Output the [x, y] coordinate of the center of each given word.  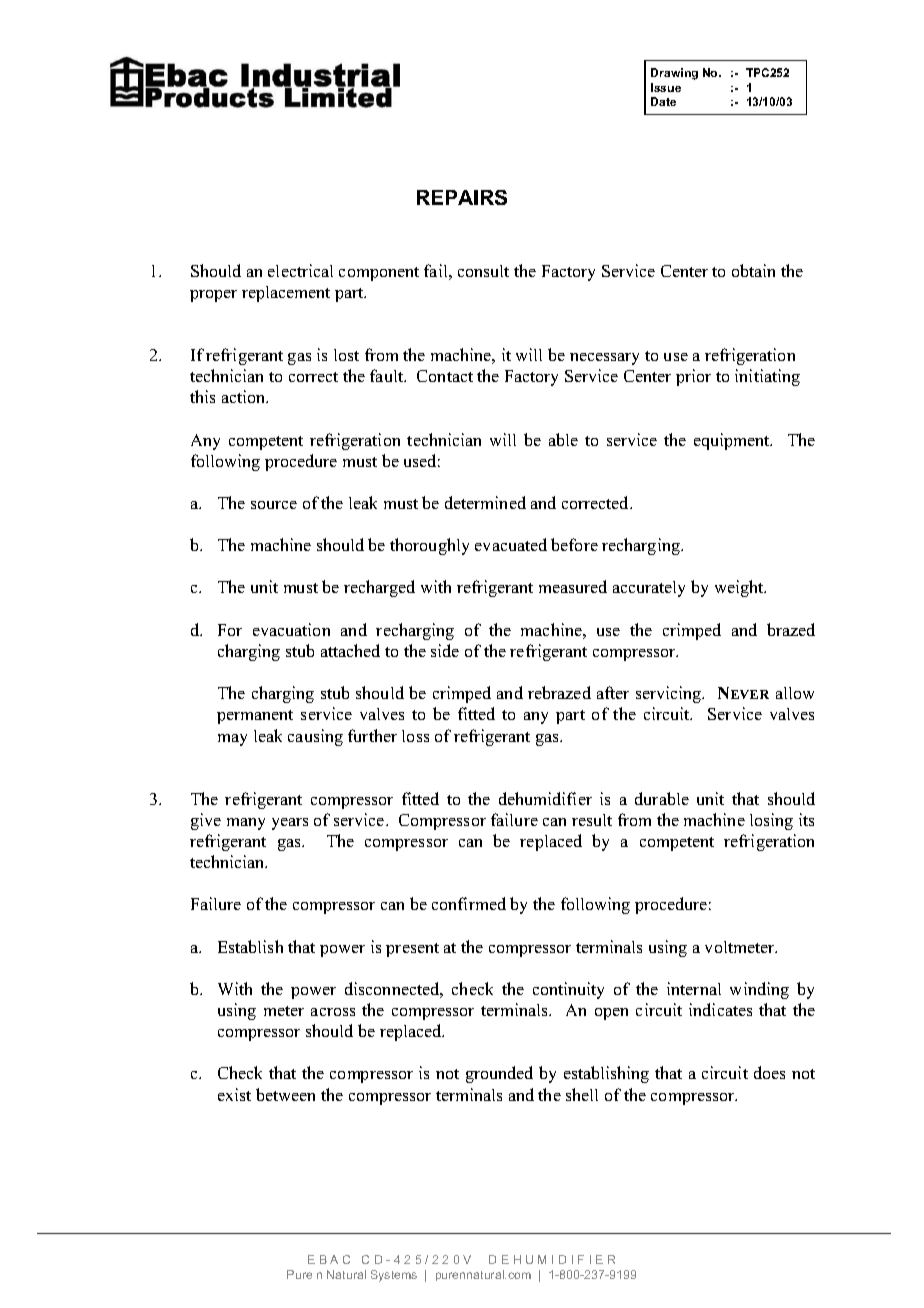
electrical [300, 270]
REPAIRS [462, 197]
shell [582, 1094]
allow [795, 693]
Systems [394, 1276]
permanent [255, 717]
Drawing [674, 74]
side [445, 650]
